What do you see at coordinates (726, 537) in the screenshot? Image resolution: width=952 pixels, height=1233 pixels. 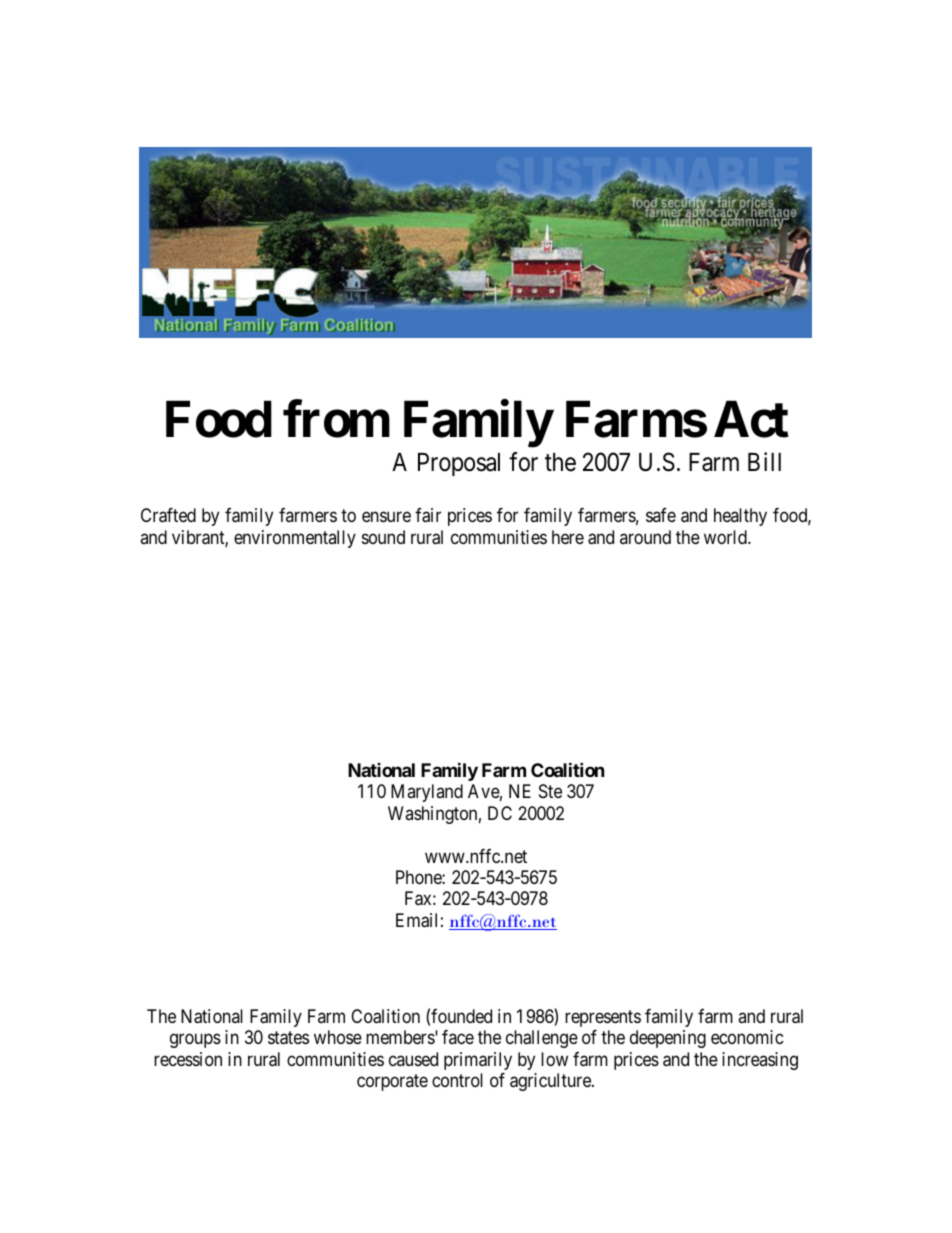 I see `world` at bounding box center [726, 537].
